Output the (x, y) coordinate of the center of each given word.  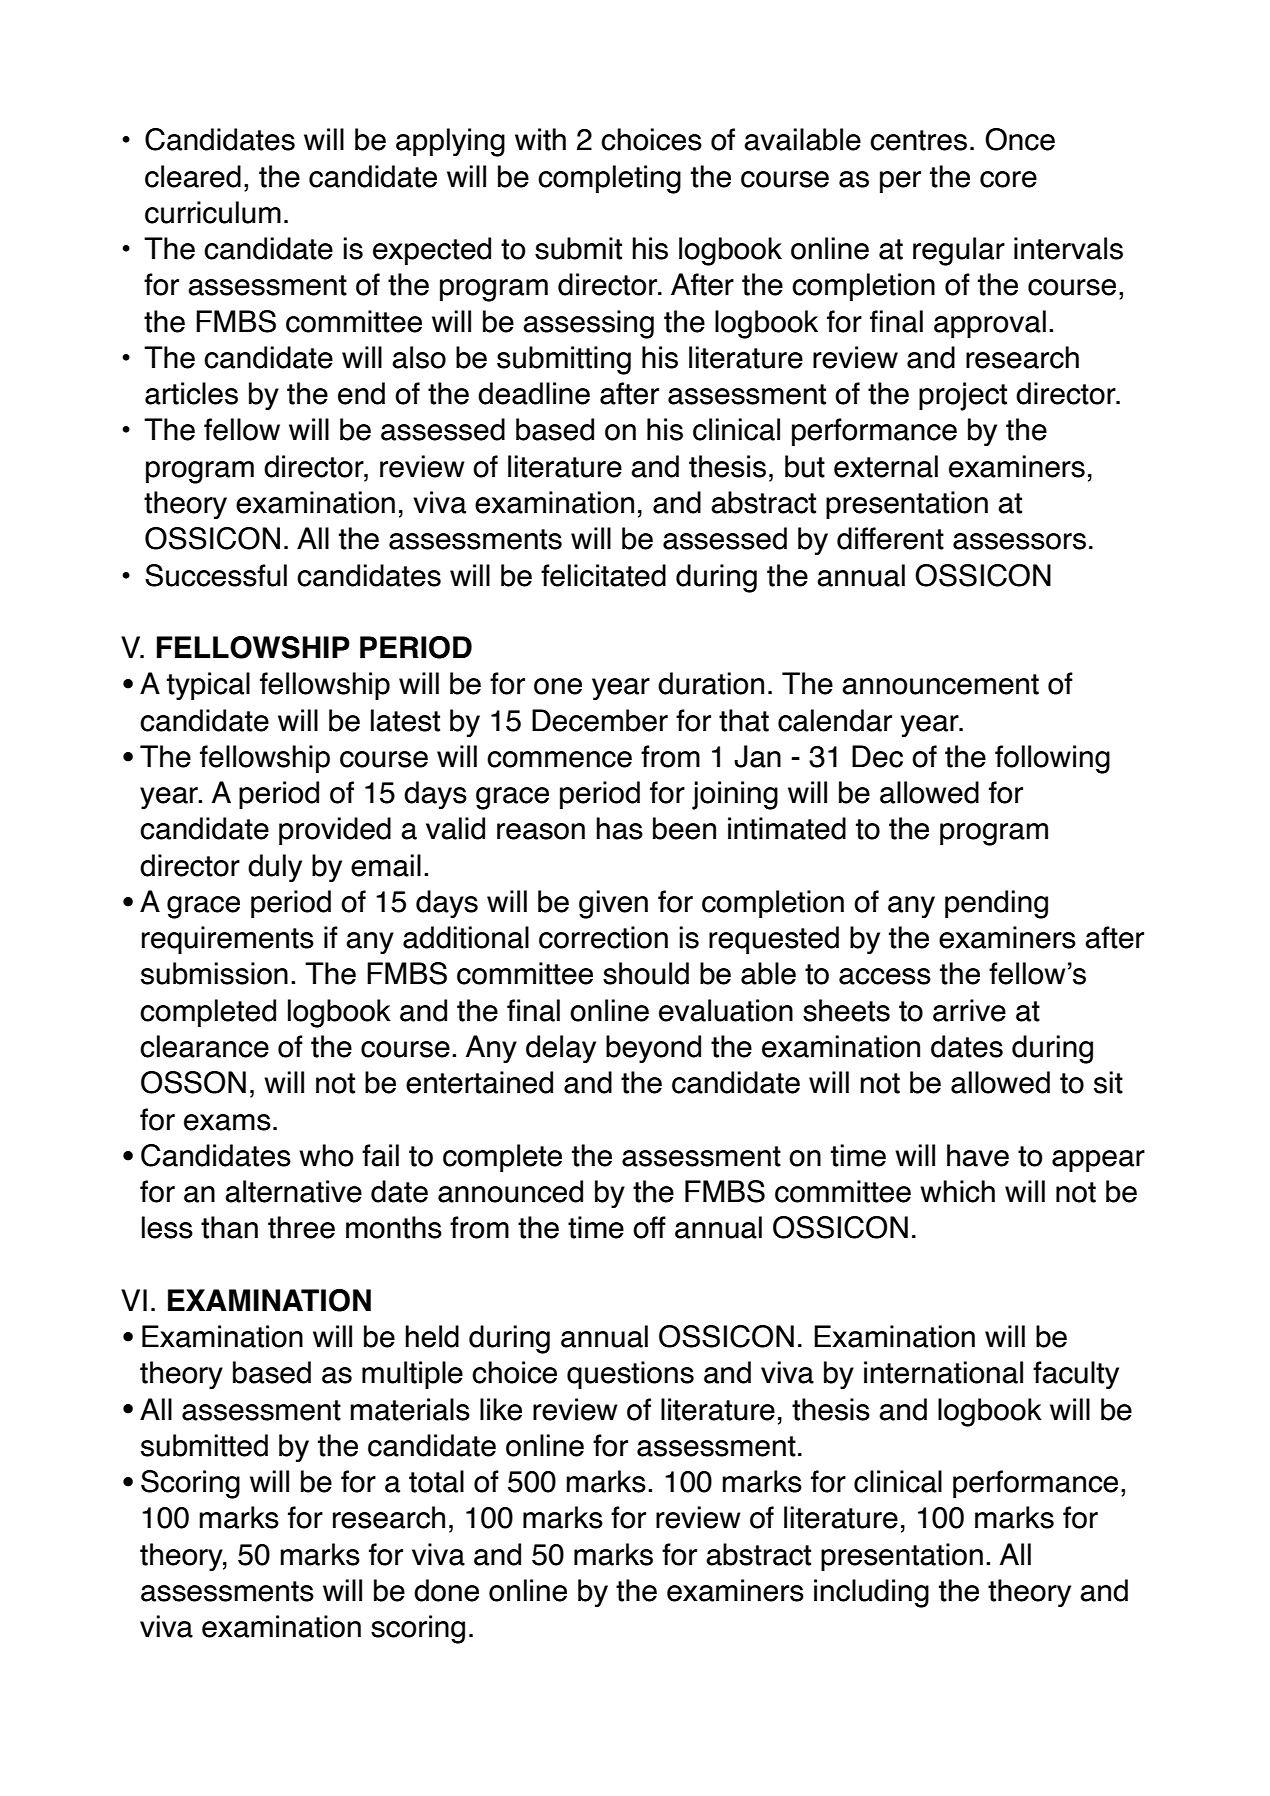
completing (609, 179)
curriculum (213, 212)
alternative (293, 1191)
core (1008, 179)
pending (996, 904)
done (446, 1590)
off (649, 1227)
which (957, 1191)
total (436, 1481)
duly (275, 868)
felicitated (603, 575)
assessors (1019, 541)
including (871, 1593)
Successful (216, 575)
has (619, 828)
